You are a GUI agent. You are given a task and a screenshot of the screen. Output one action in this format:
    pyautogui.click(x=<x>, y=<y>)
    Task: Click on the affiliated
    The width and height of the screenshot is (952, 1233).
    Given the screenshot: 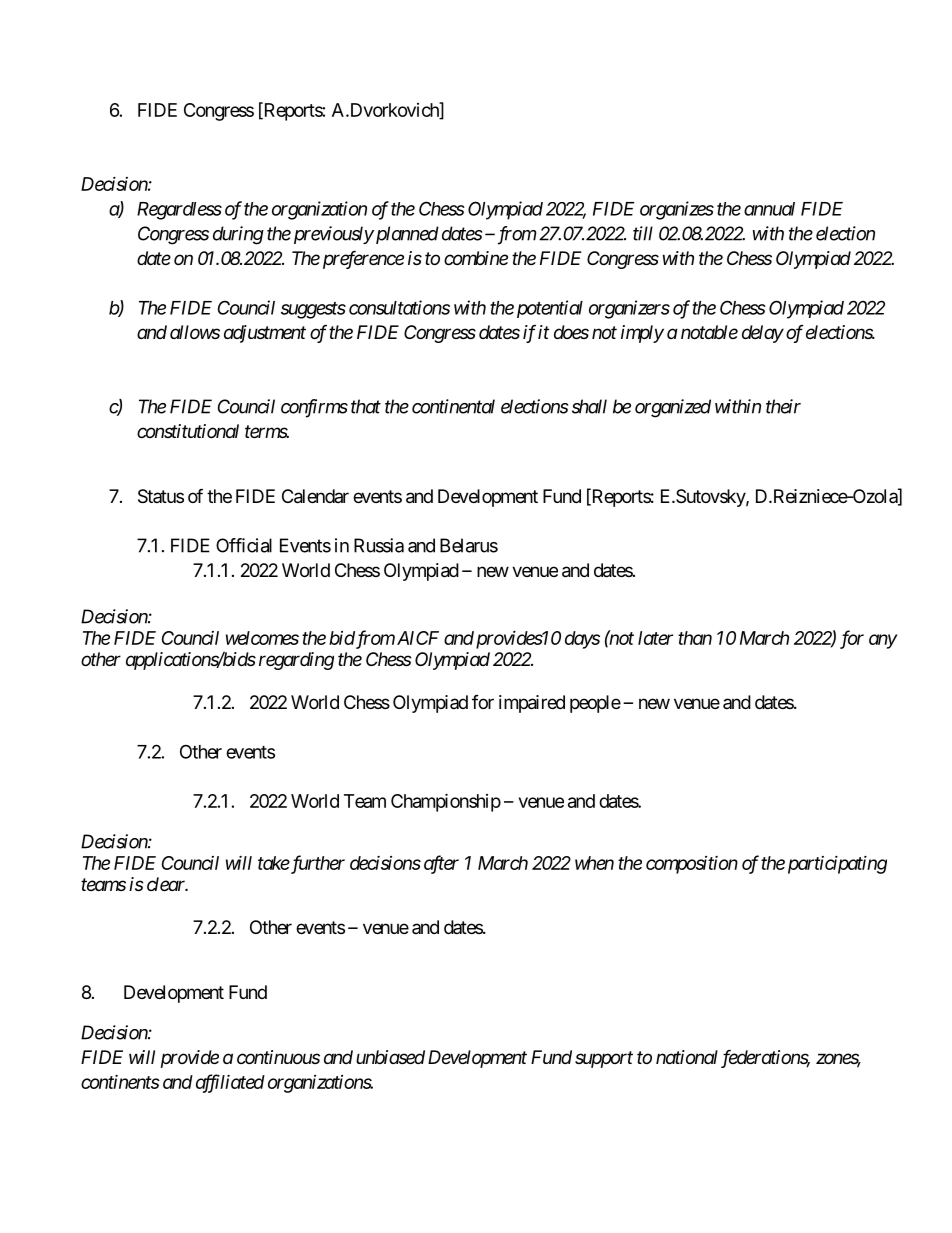 What is the action you would take?
    pyautogui.click(x=230, y=1083)
